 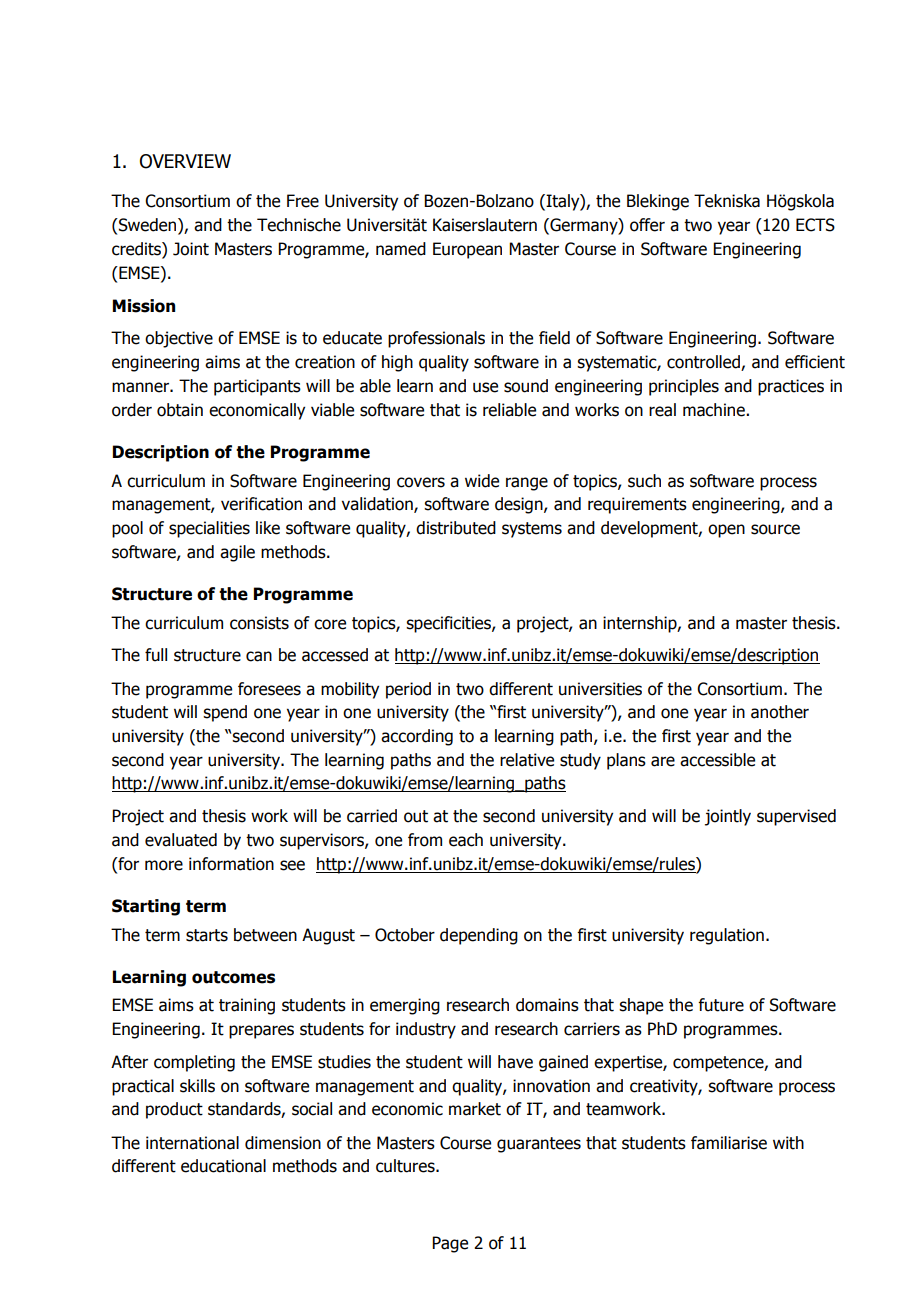 What do you see at coordinates (223, 1166) in the image?
I see `educational` at bounding box center [223, 1166].
